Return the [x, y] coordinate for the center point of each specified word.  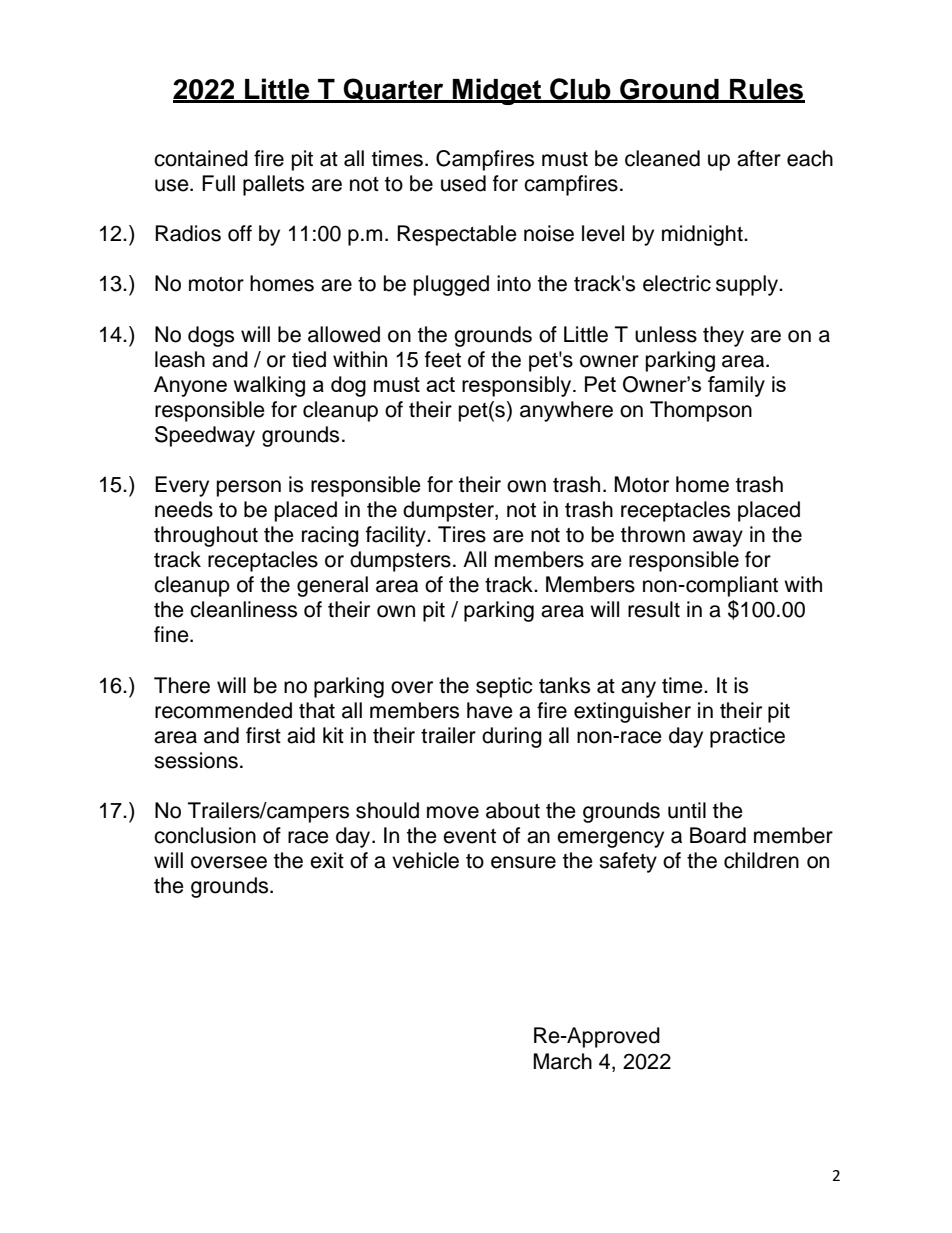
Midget [497, 91]
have [490, 710]
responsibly [518, 386]
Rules [766, 90]
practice [747, 737]
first [263, 735]
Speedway [205, 436]
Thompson [701, 411]
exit [327, 860]
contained [201, 158]
